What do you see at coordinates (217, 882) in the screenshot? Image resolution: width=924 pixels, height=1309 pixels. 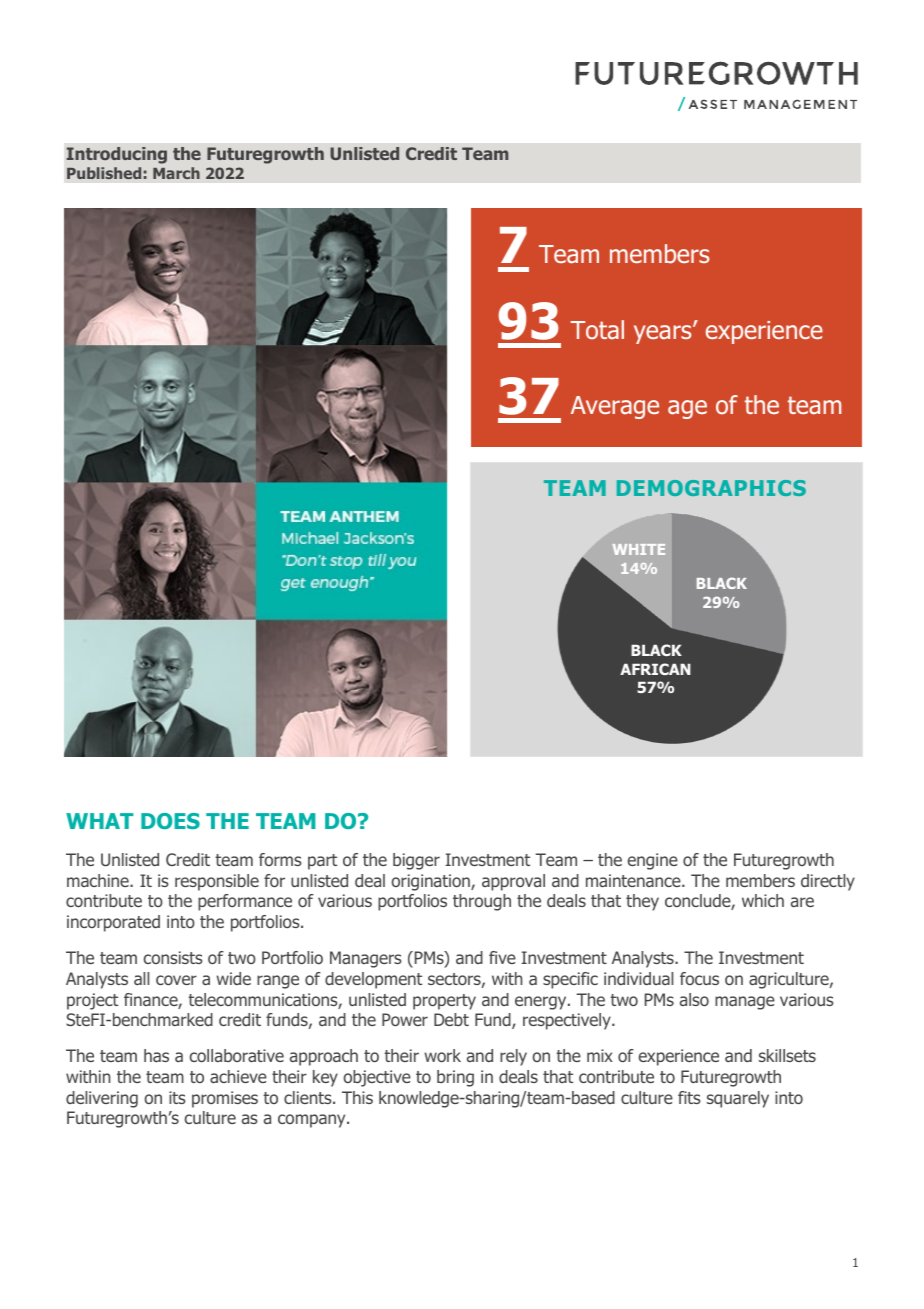 I see `responsible` at bounding box center [217, 882].
